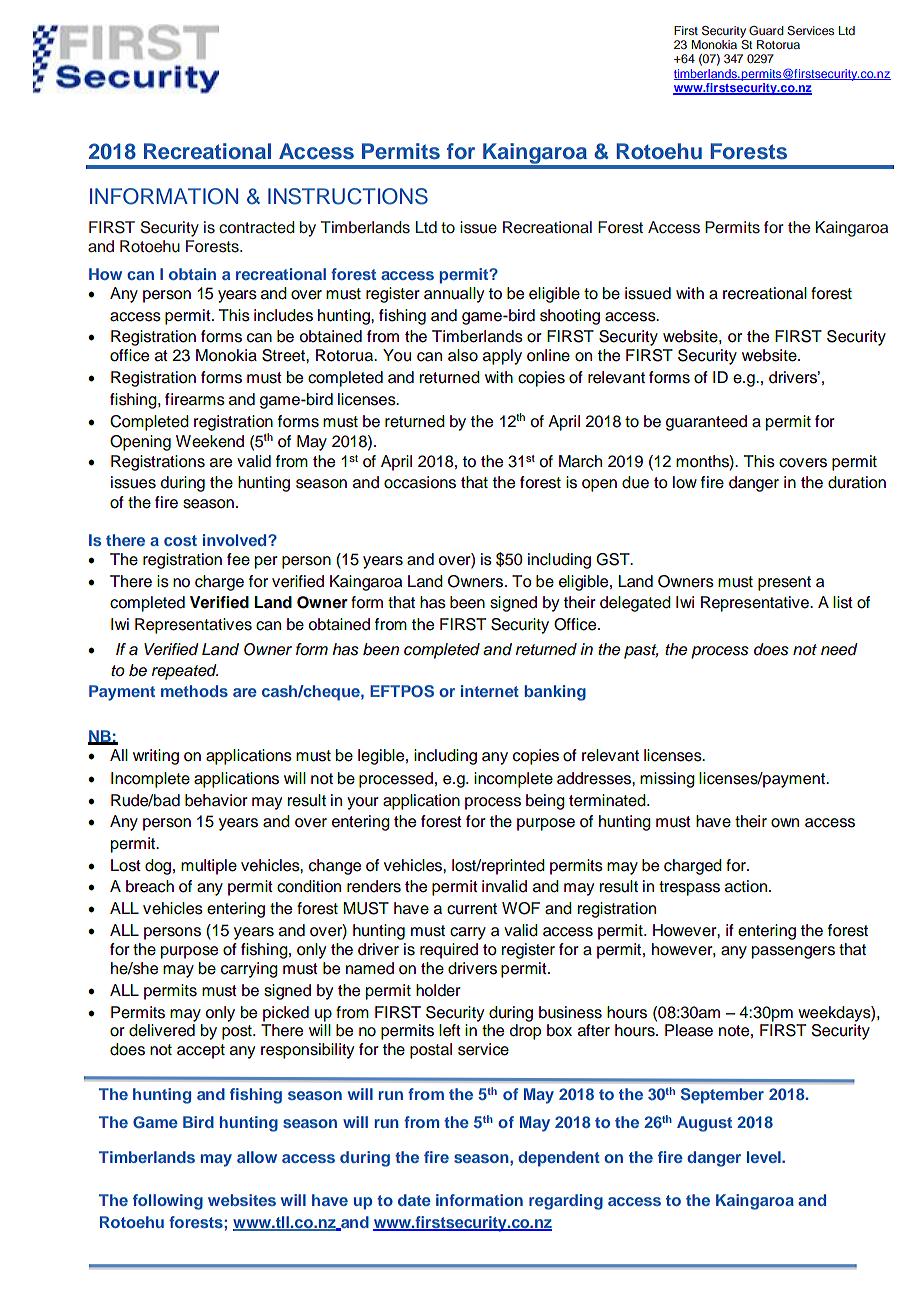  Describe the element at coordinates (257, 1157) in the screenshot. I see `allow` at that location.
